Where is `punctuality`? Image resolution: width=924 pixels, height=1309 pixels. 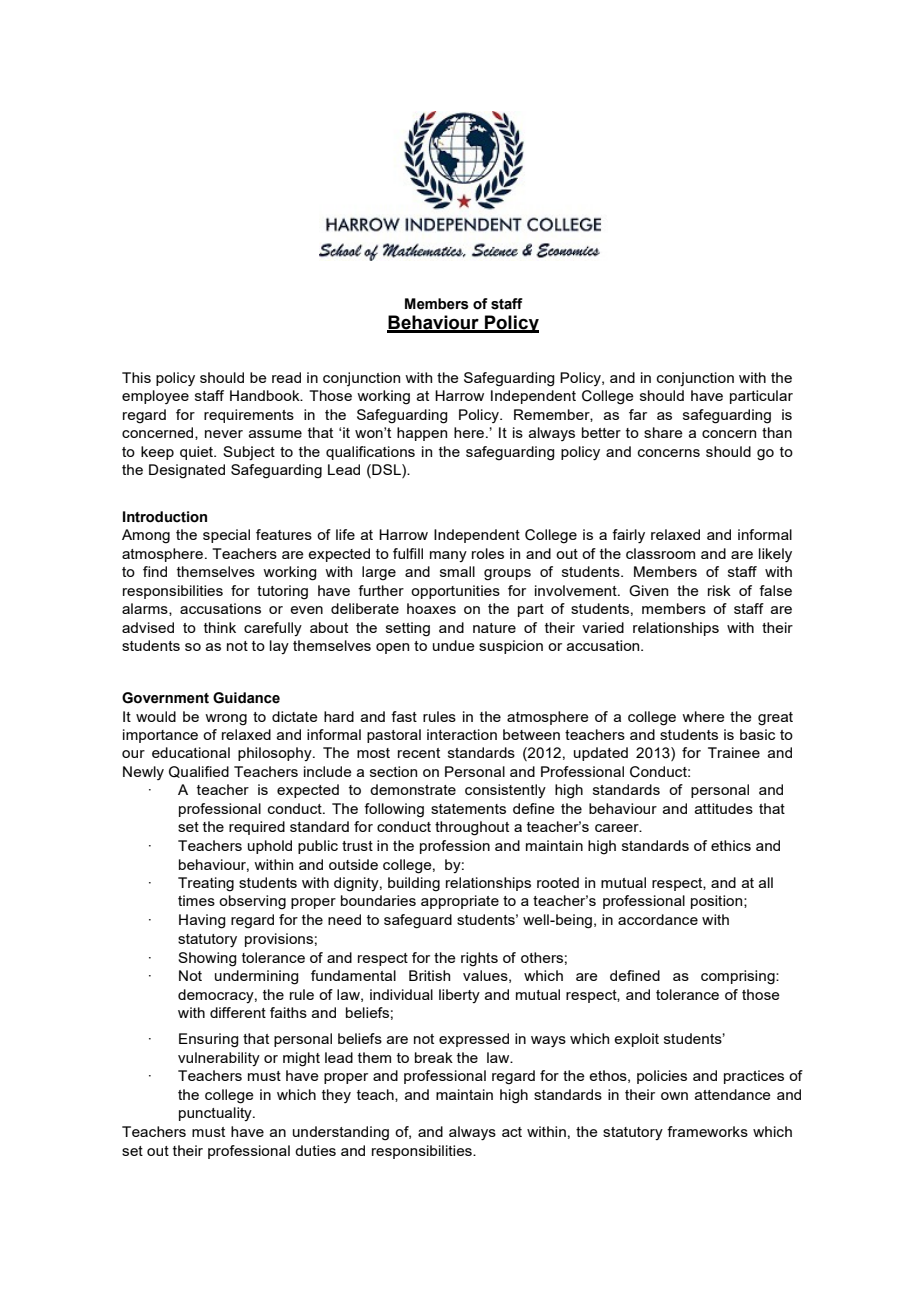
punctuality is located at coordinates (216, 1114).
